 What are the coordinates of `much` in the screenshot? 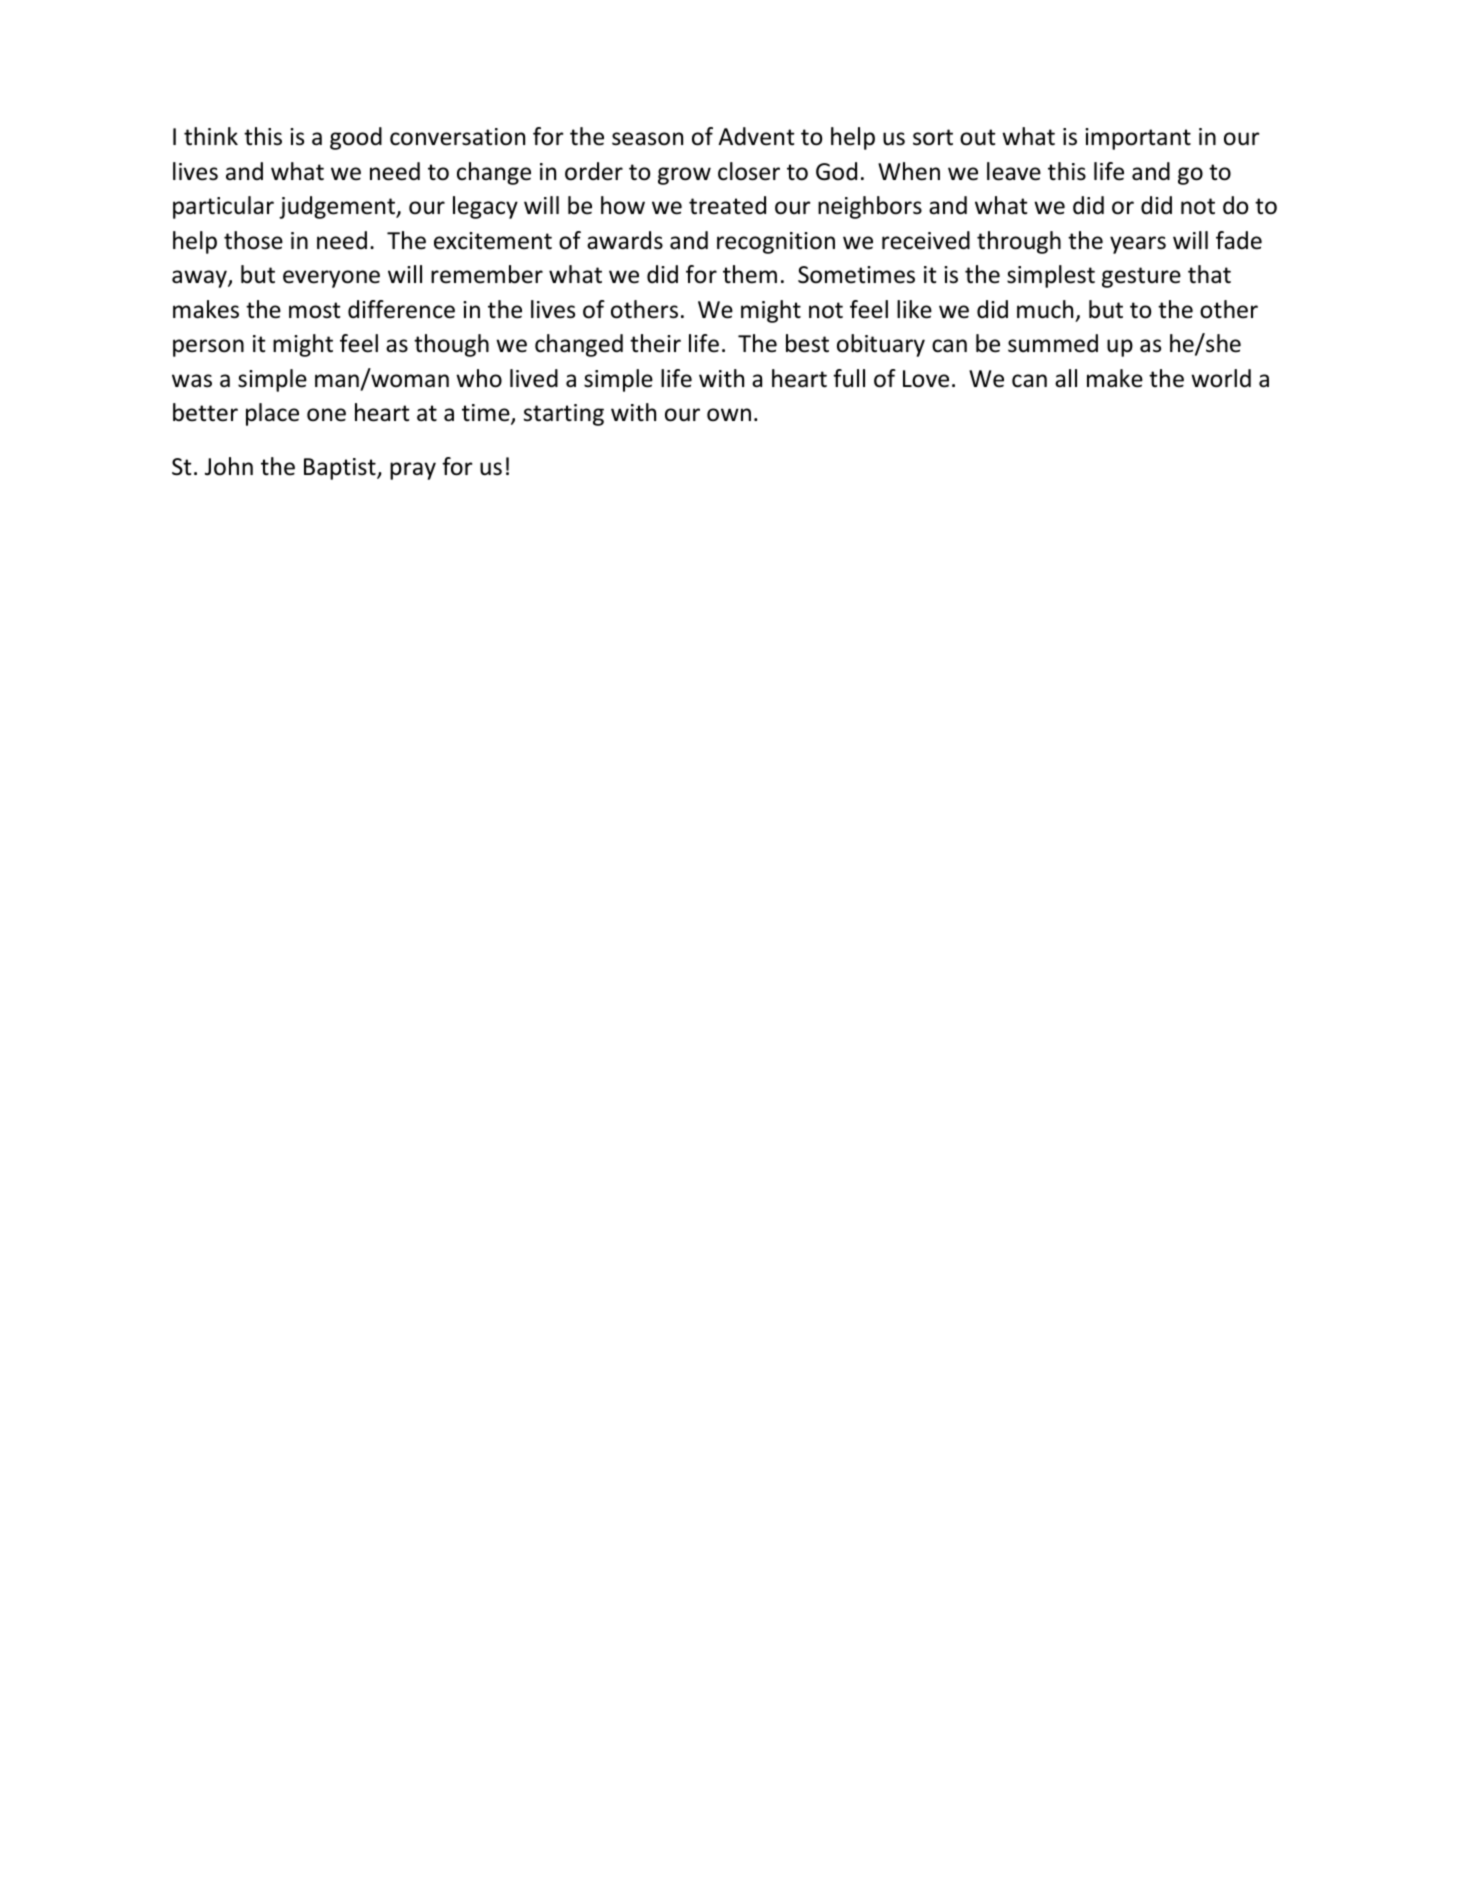 It's located at (1045, 309).
